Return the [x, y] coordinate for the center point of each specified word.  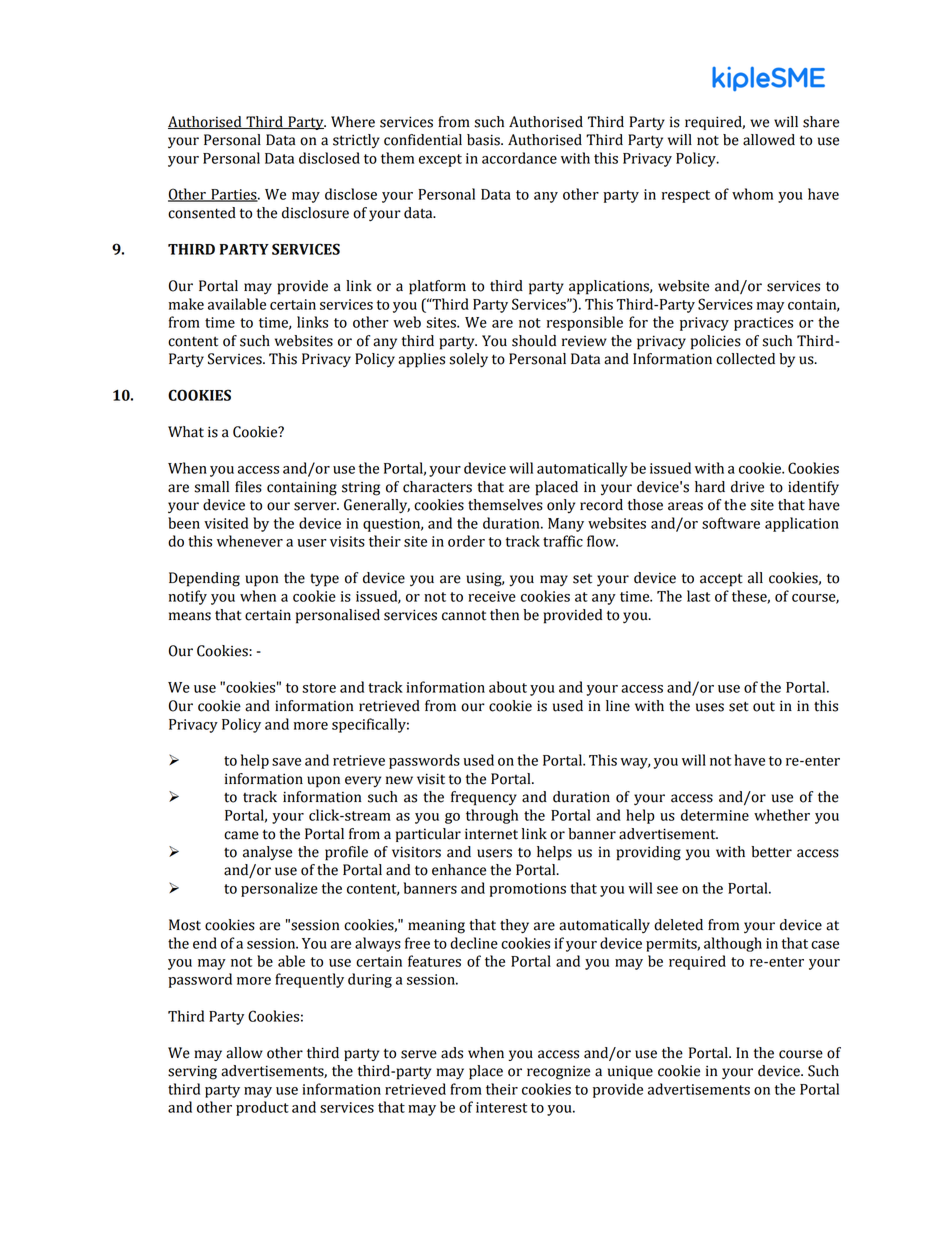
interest [501, 1107]
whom [752, 194]
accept [721, 580]
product [262, 1108]
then [504, 615]
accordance [519, 158]
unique [630, 1072]
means [190, 616]
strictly [356, 141]
